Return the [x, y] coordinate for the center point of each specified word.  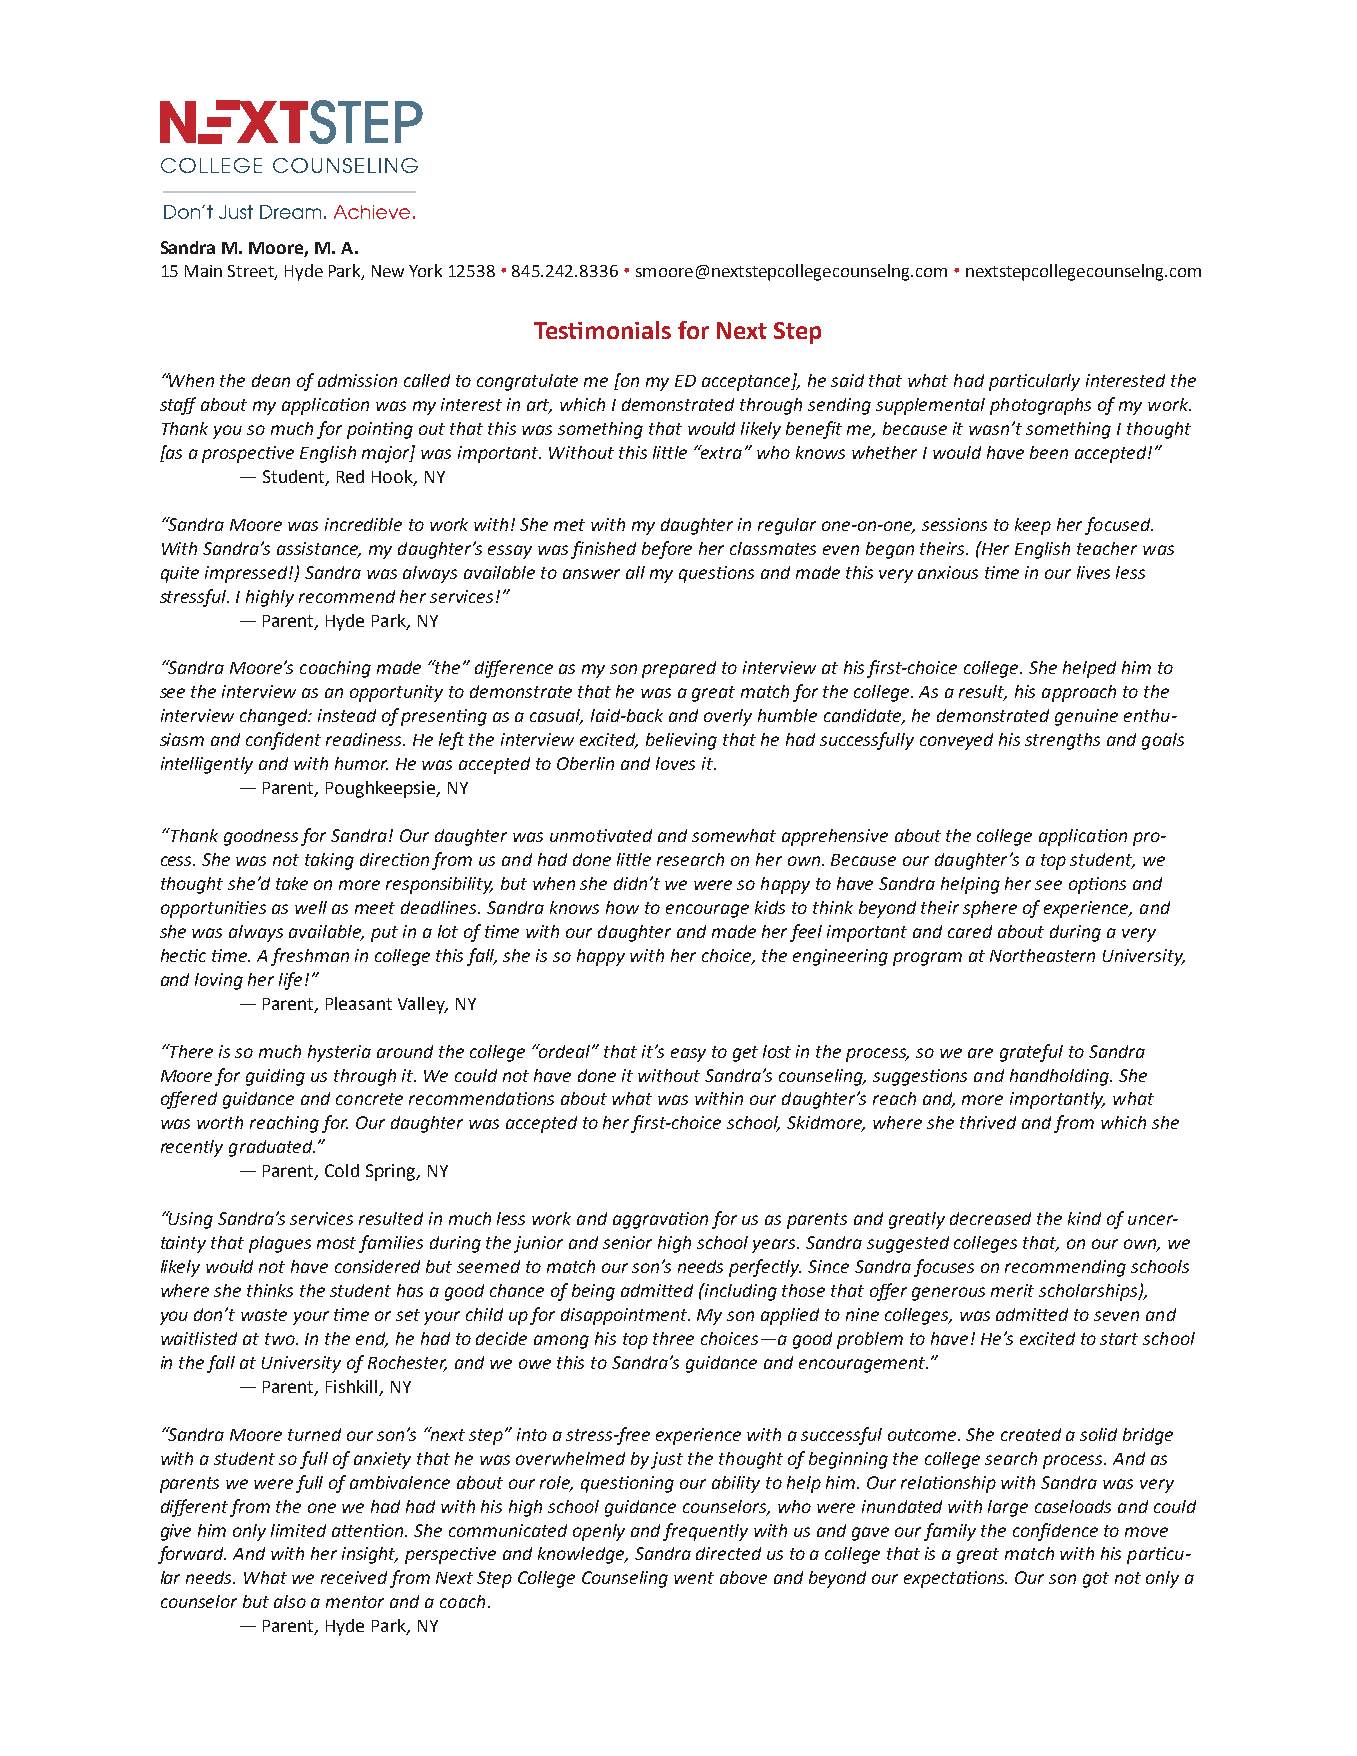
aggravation [660, 1220]
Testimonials [602, 330]
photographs [1040, 406]
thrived [988, 1122]
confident [283, 741]
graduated [272, 1148]
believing [681, 741]
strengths [1062, 741]
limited [298, 1530]
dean [271, 380]
